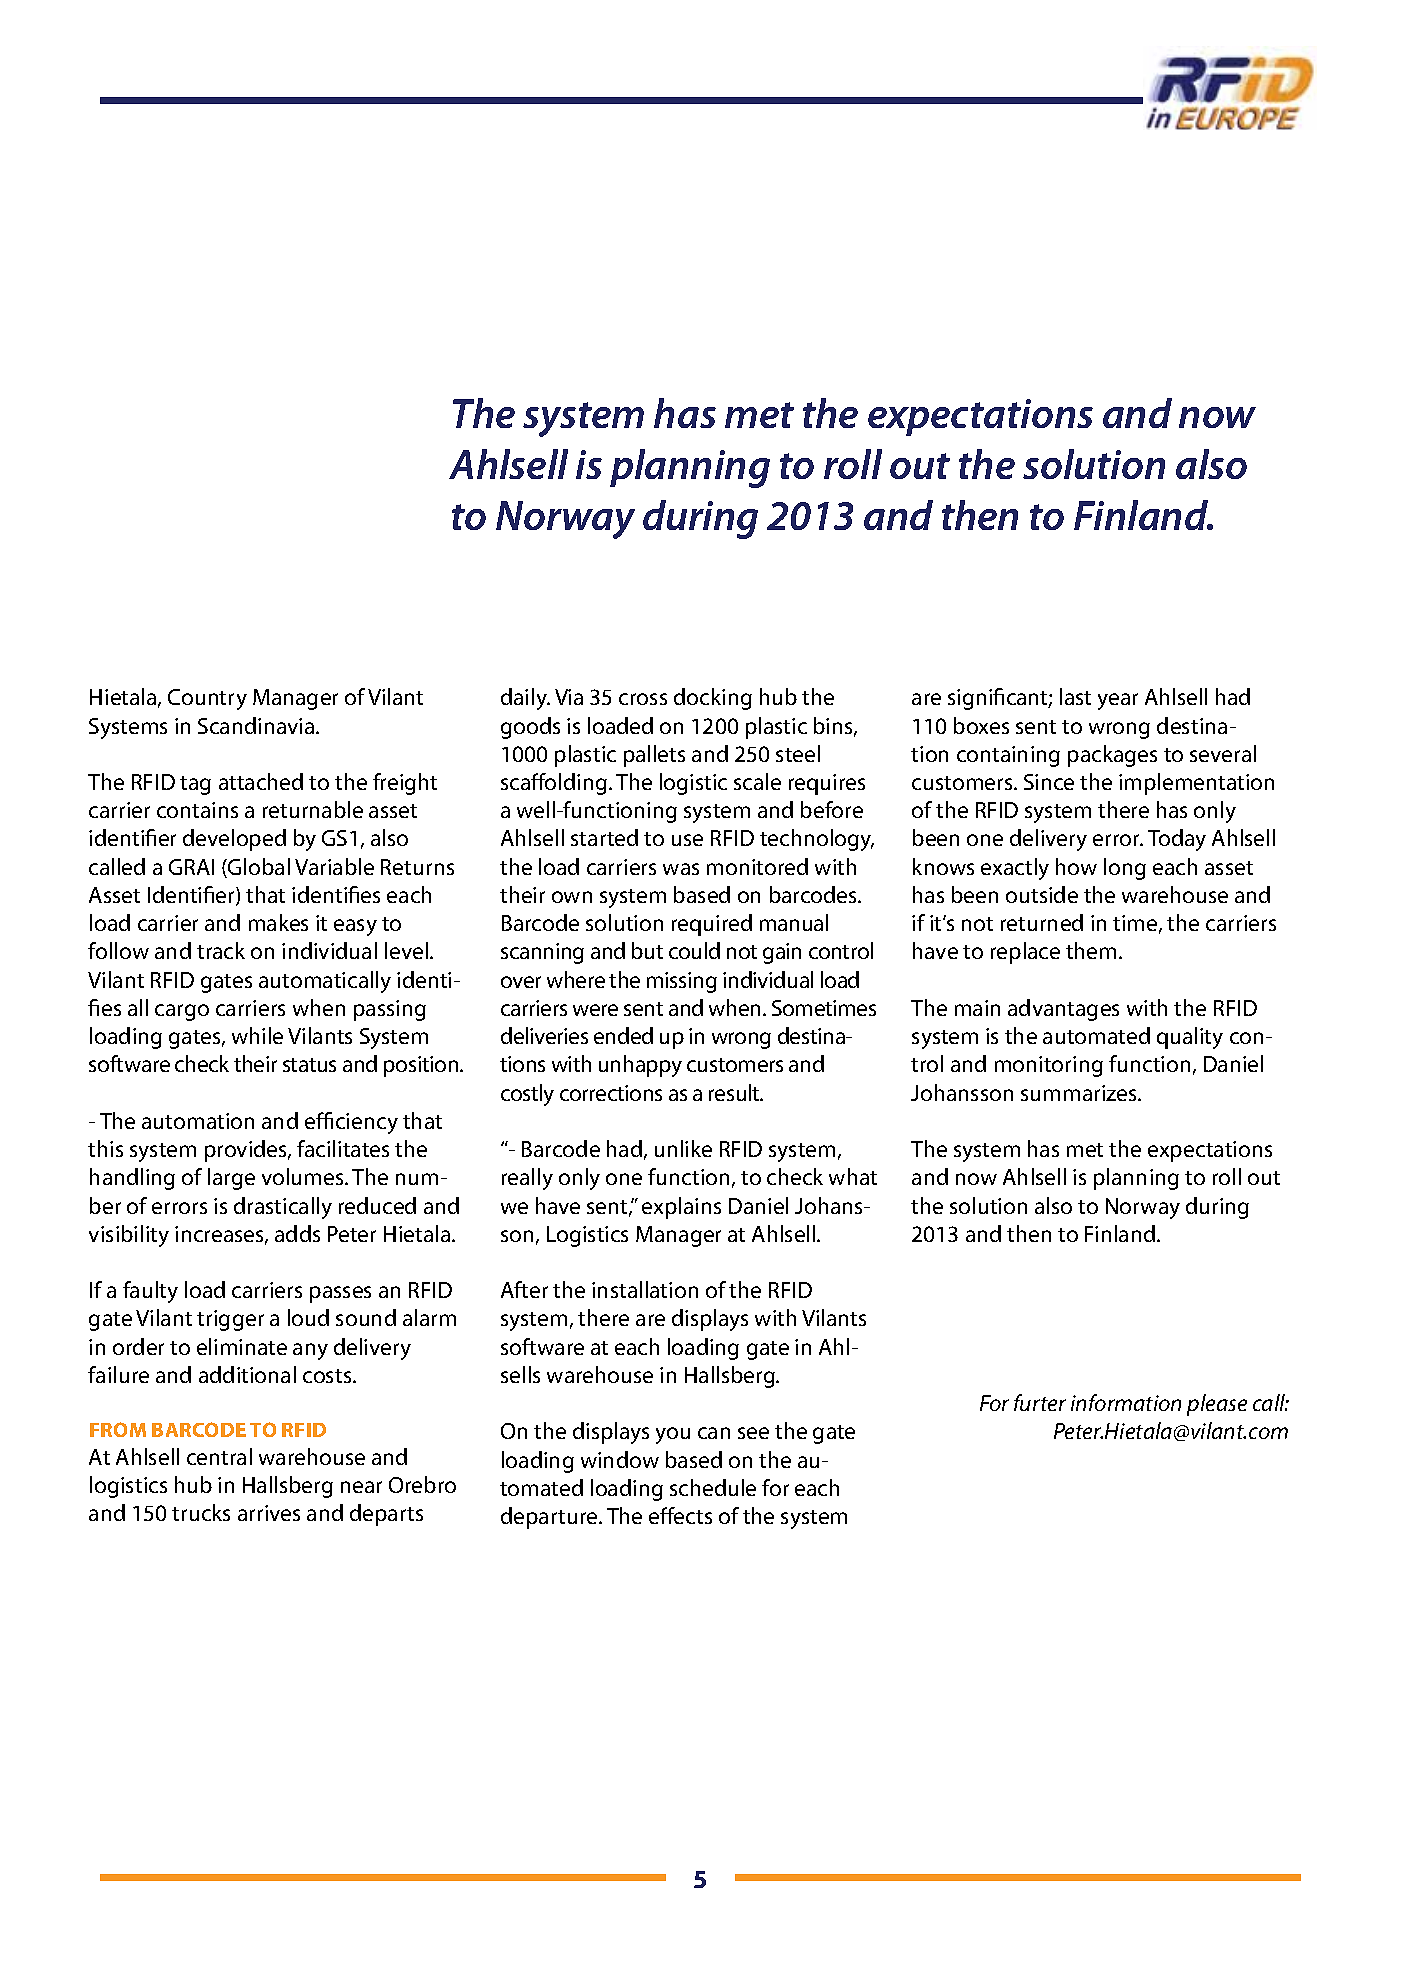  Describe the element at coordinates (713, 1487) in the page. I see `schedule` at that location.
